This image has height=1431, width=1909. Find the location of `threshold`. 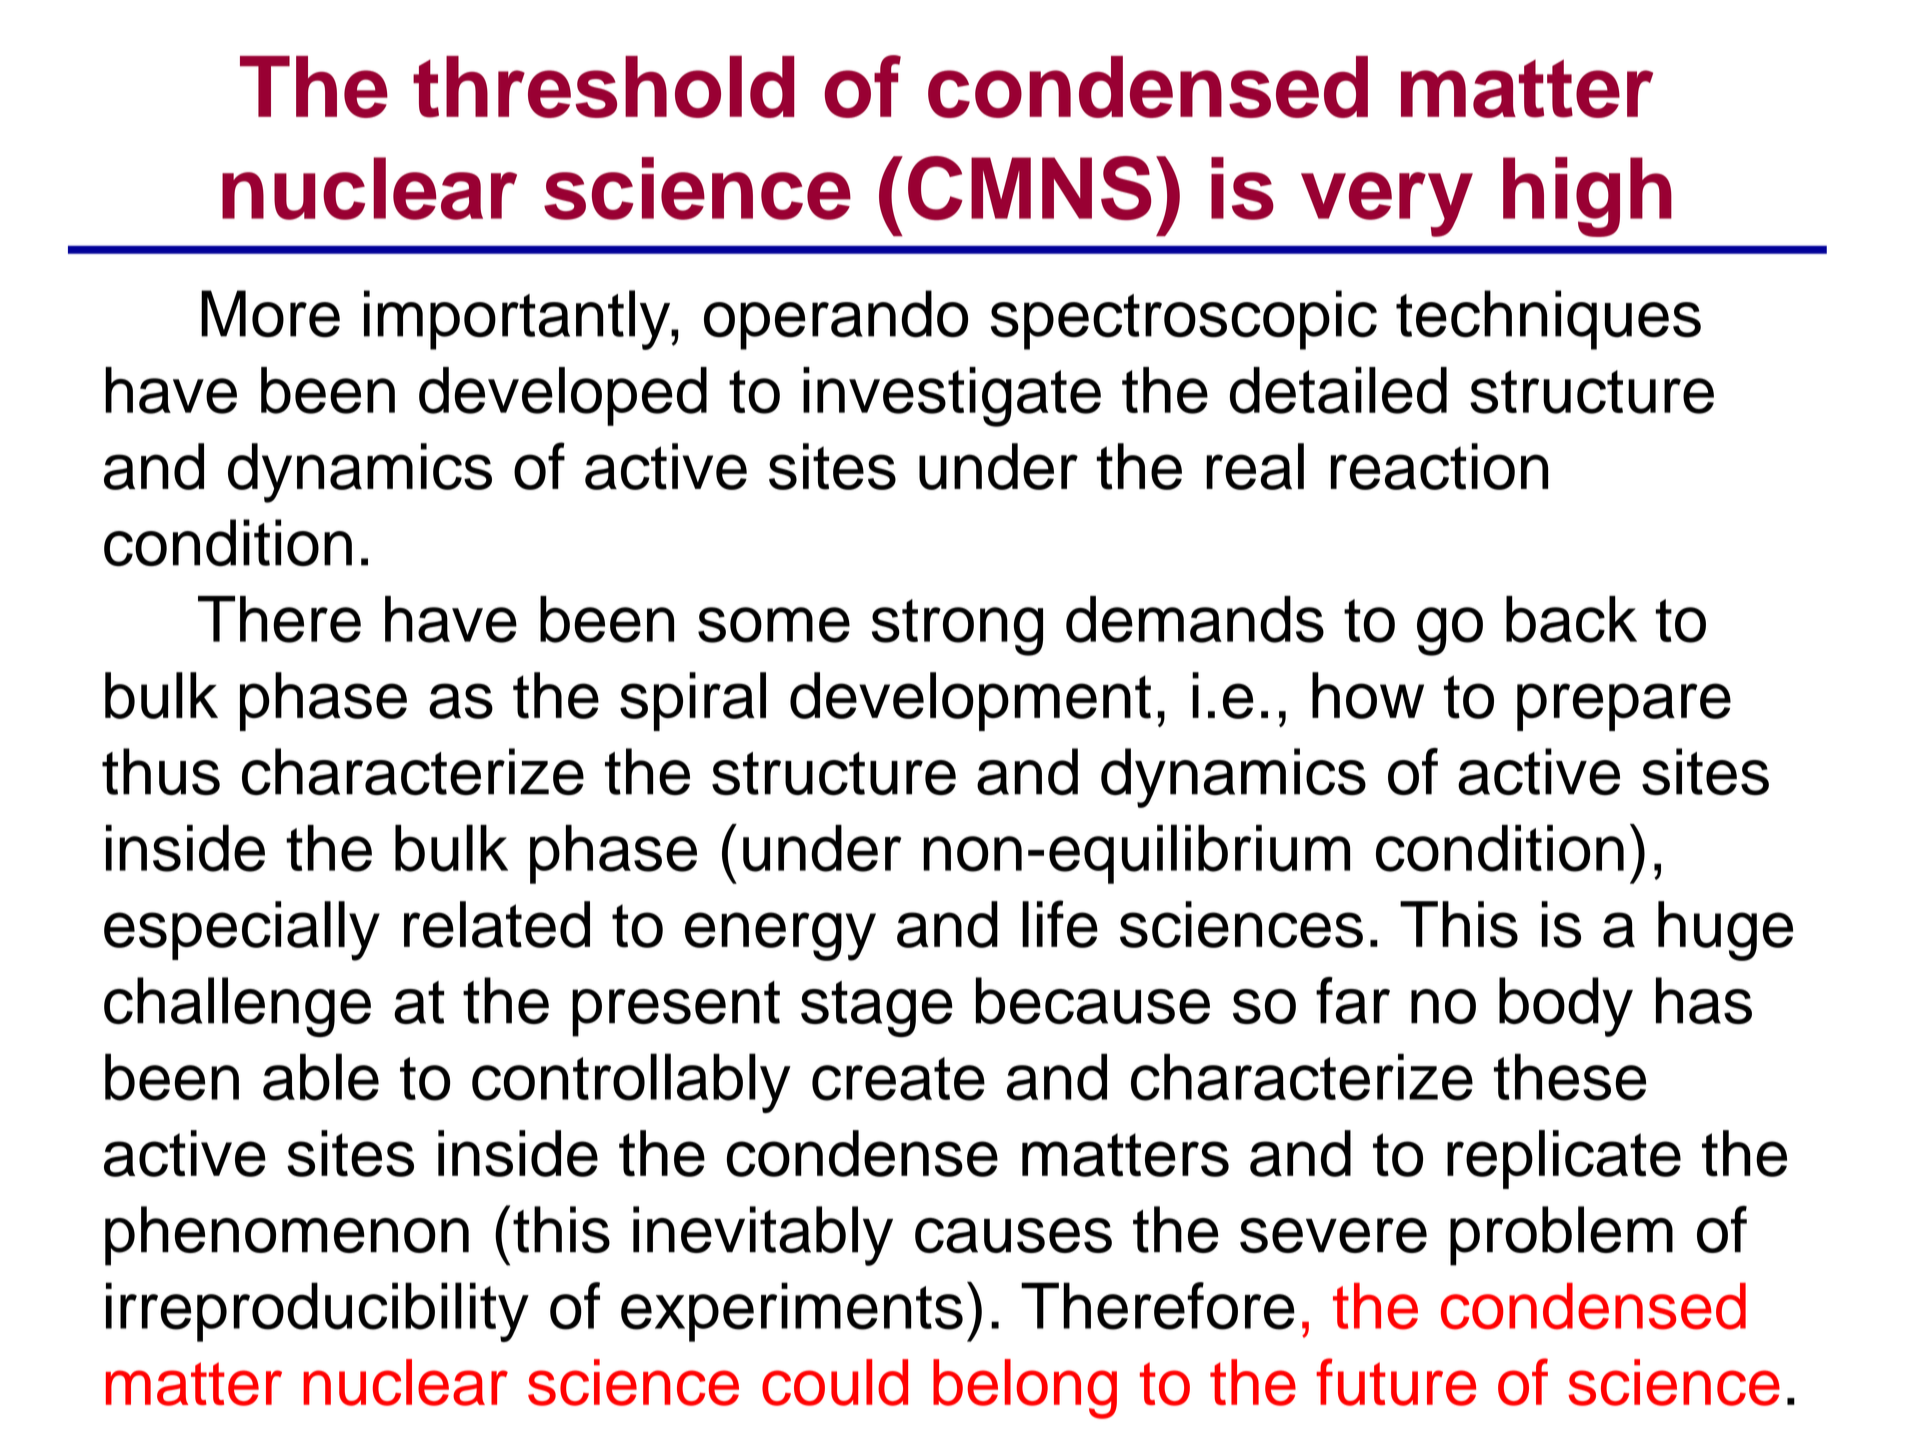

threshold is located at coordinates (603, 86).
